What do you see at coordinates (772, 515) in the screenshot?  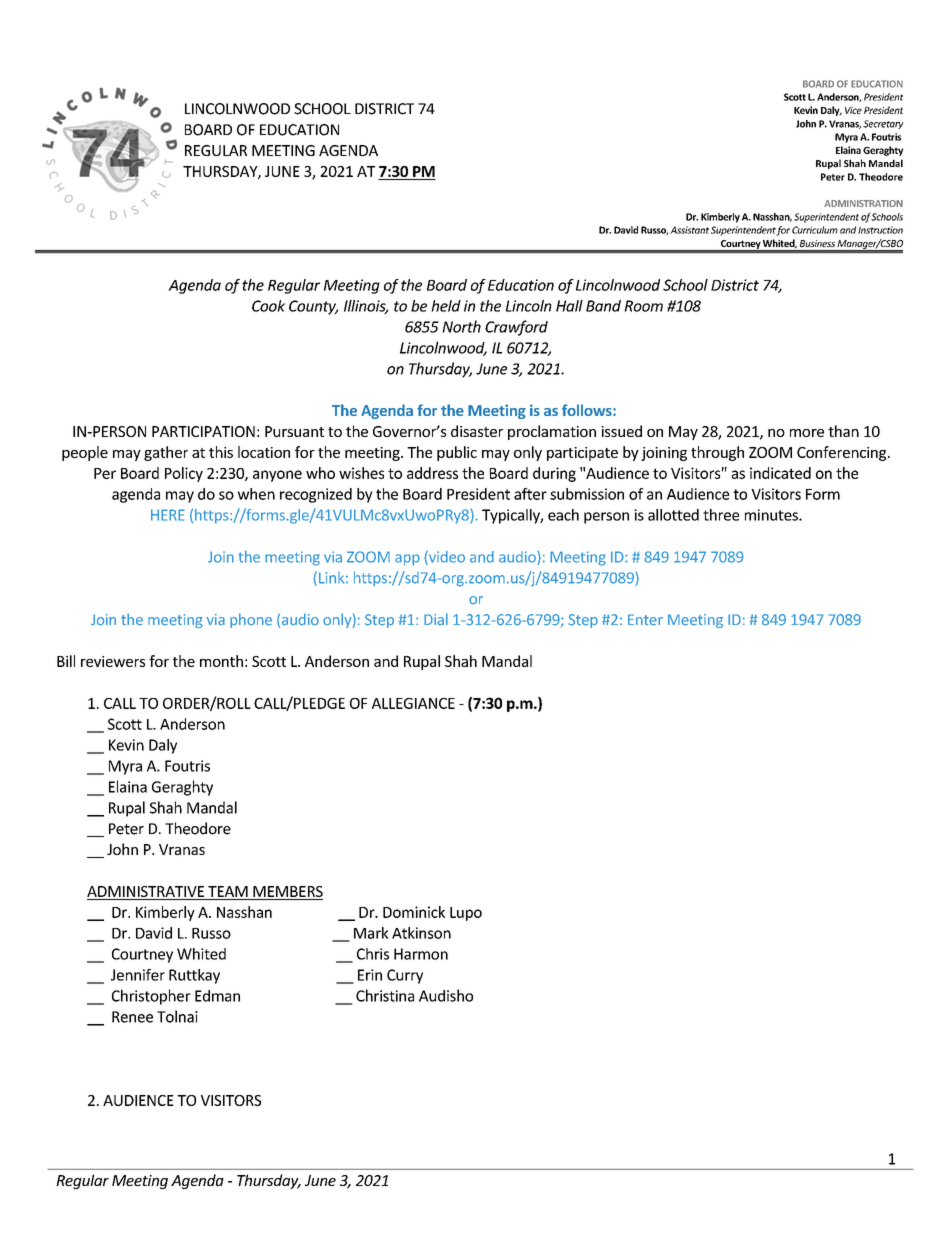 I see `minutes` at bounding box center [772, 515].
